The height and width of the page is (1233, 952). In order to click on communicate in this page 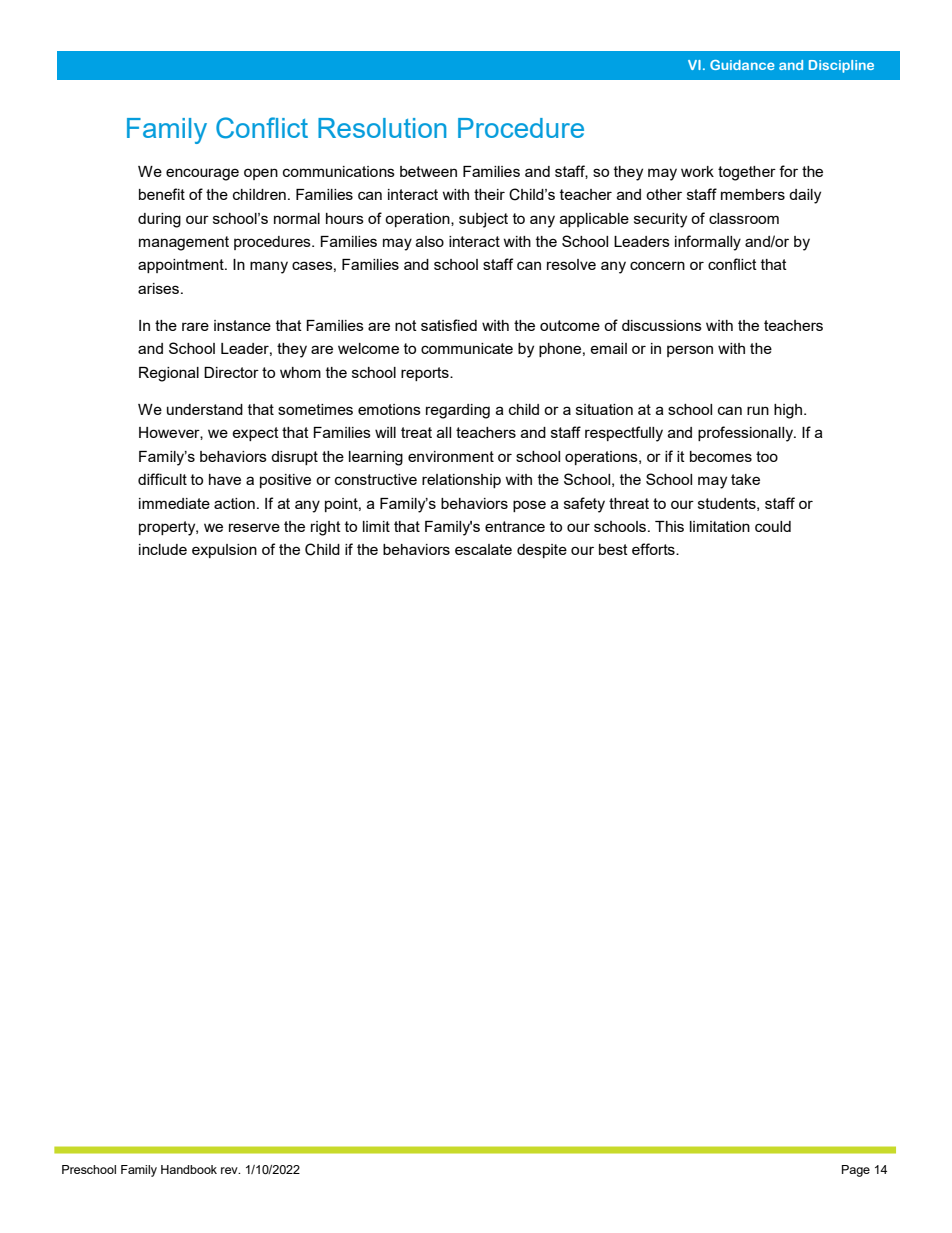, I will do `click(467, 348)`.
